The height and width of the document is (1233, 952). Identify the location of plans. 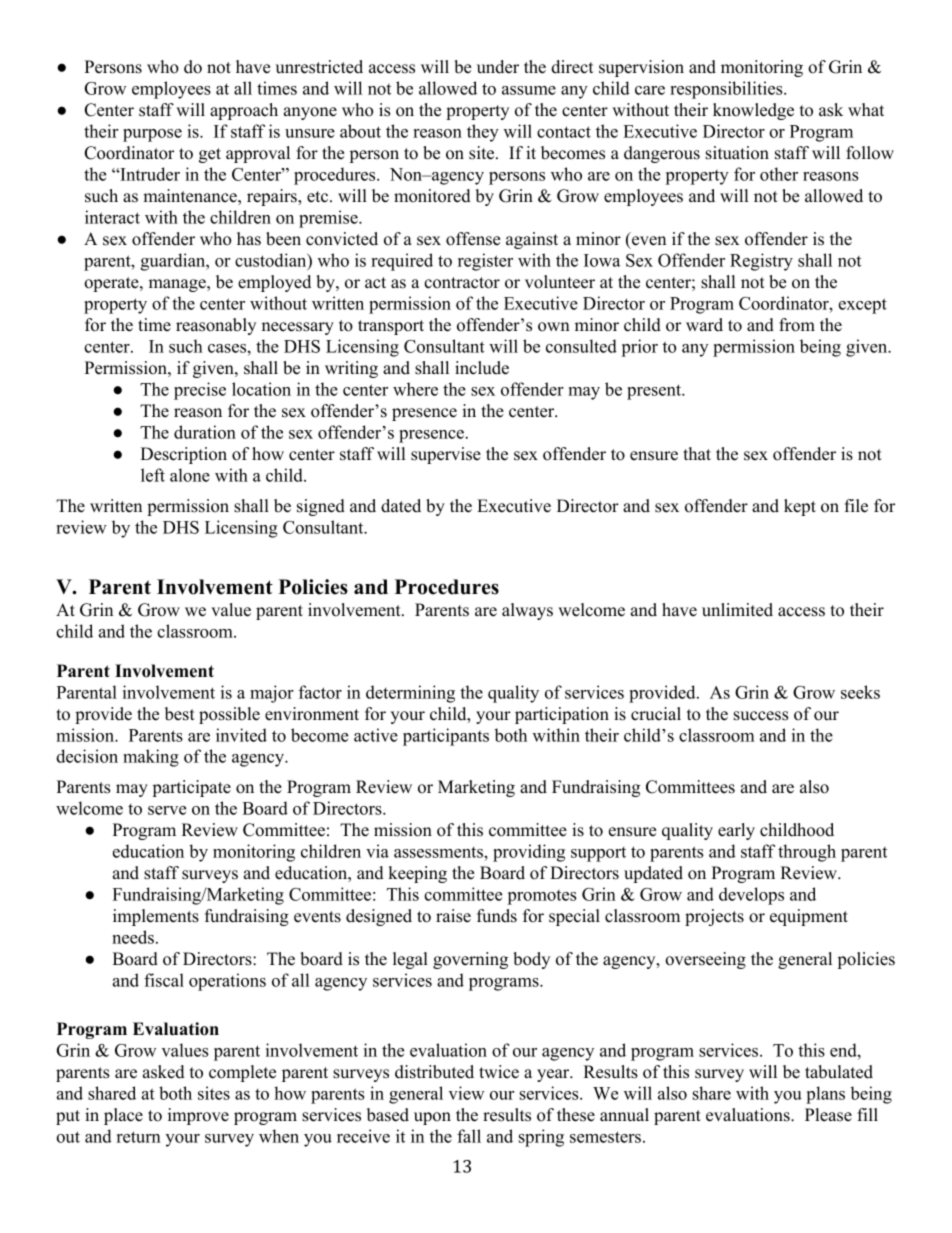
(825, 1095).
